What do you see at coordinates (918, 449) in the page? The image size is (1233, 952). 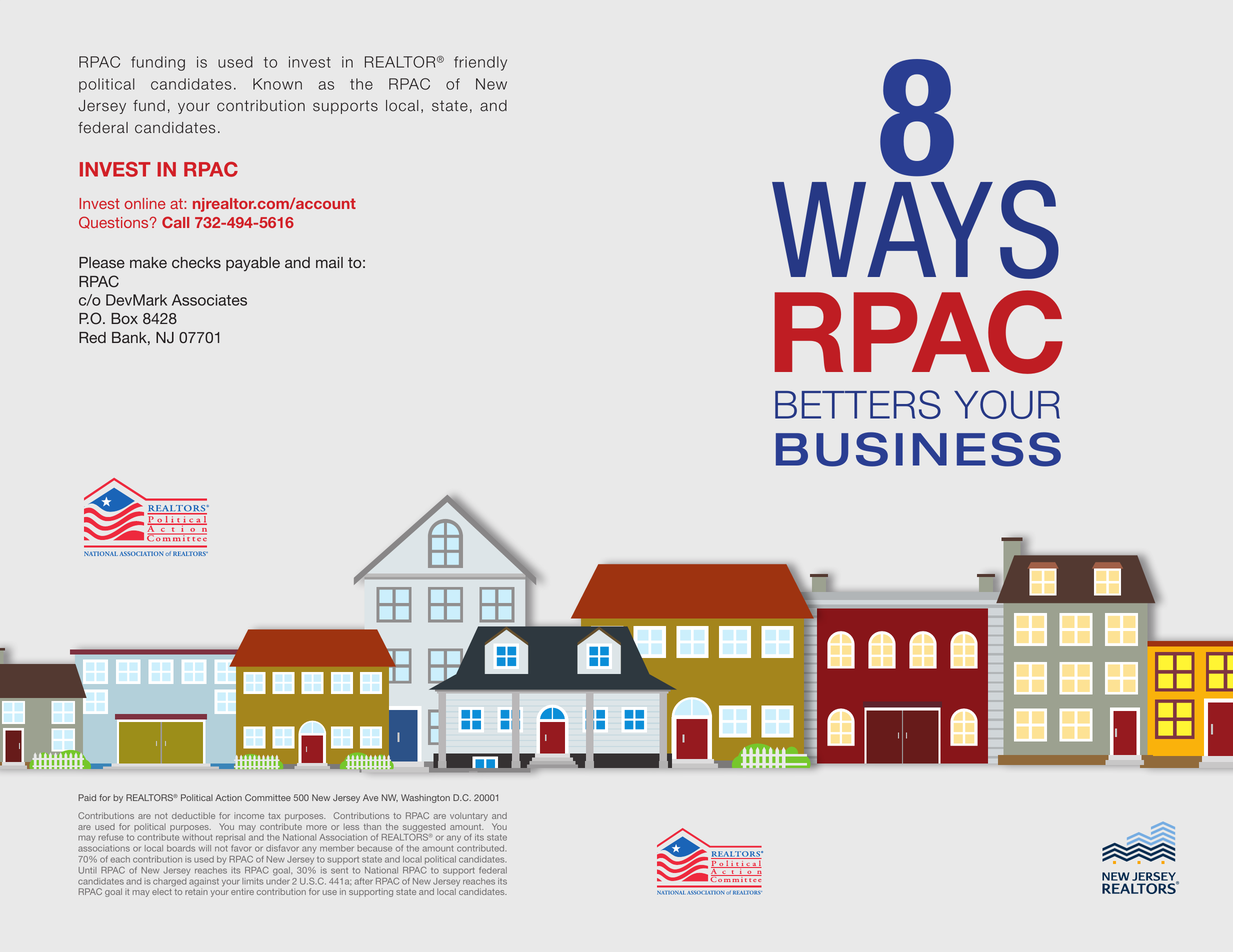 I see `BUSINESS` at bounding box center [918, 449].
